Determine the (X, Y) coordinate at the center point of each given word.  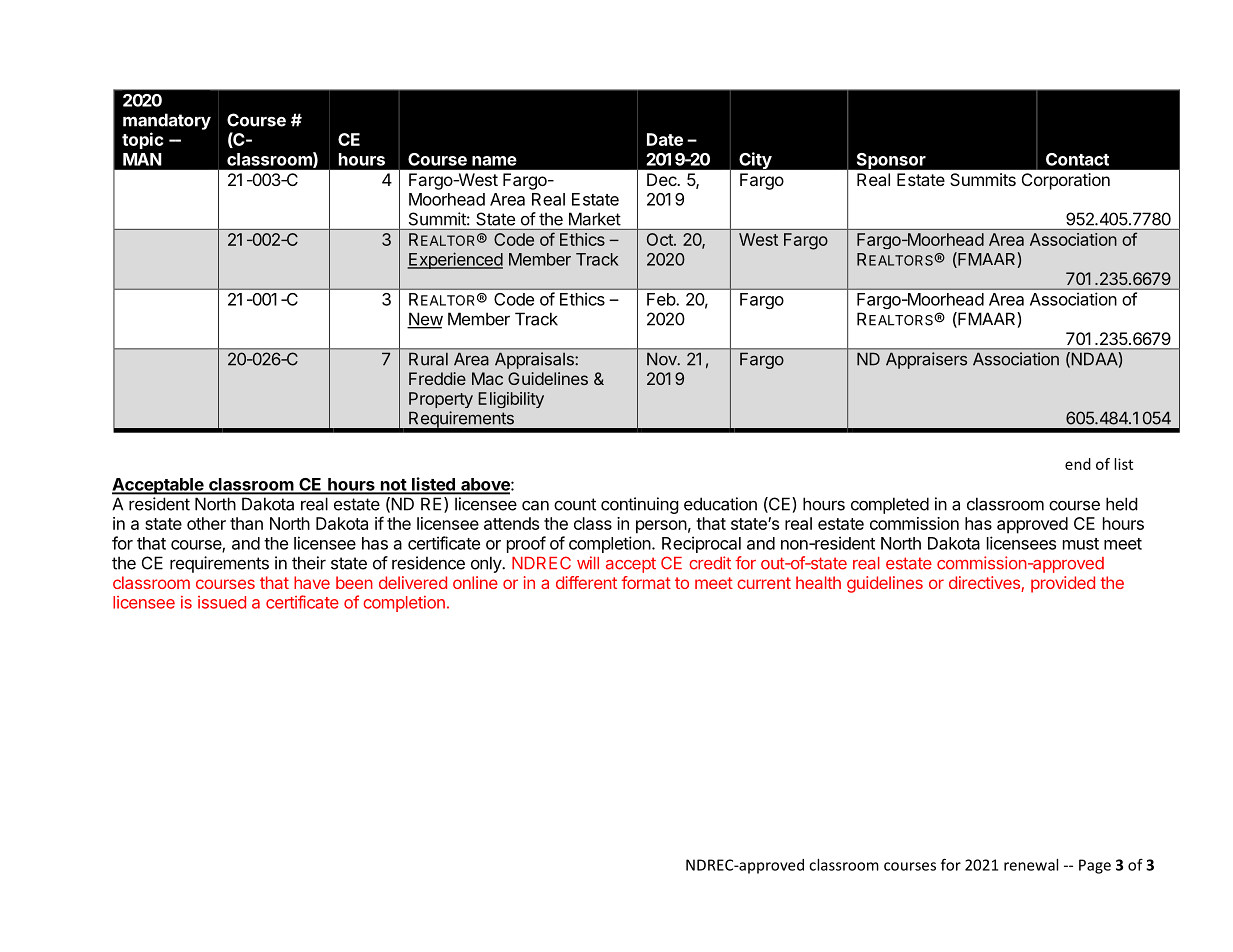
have (312, 582)
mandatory (167, 121)
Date (665, 139)
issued (222, 602)
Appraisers (926, 360)
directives (985, 584)
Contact (1077, 159)
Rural (428, 359)
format (646, 582)
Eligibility (511, 400)
